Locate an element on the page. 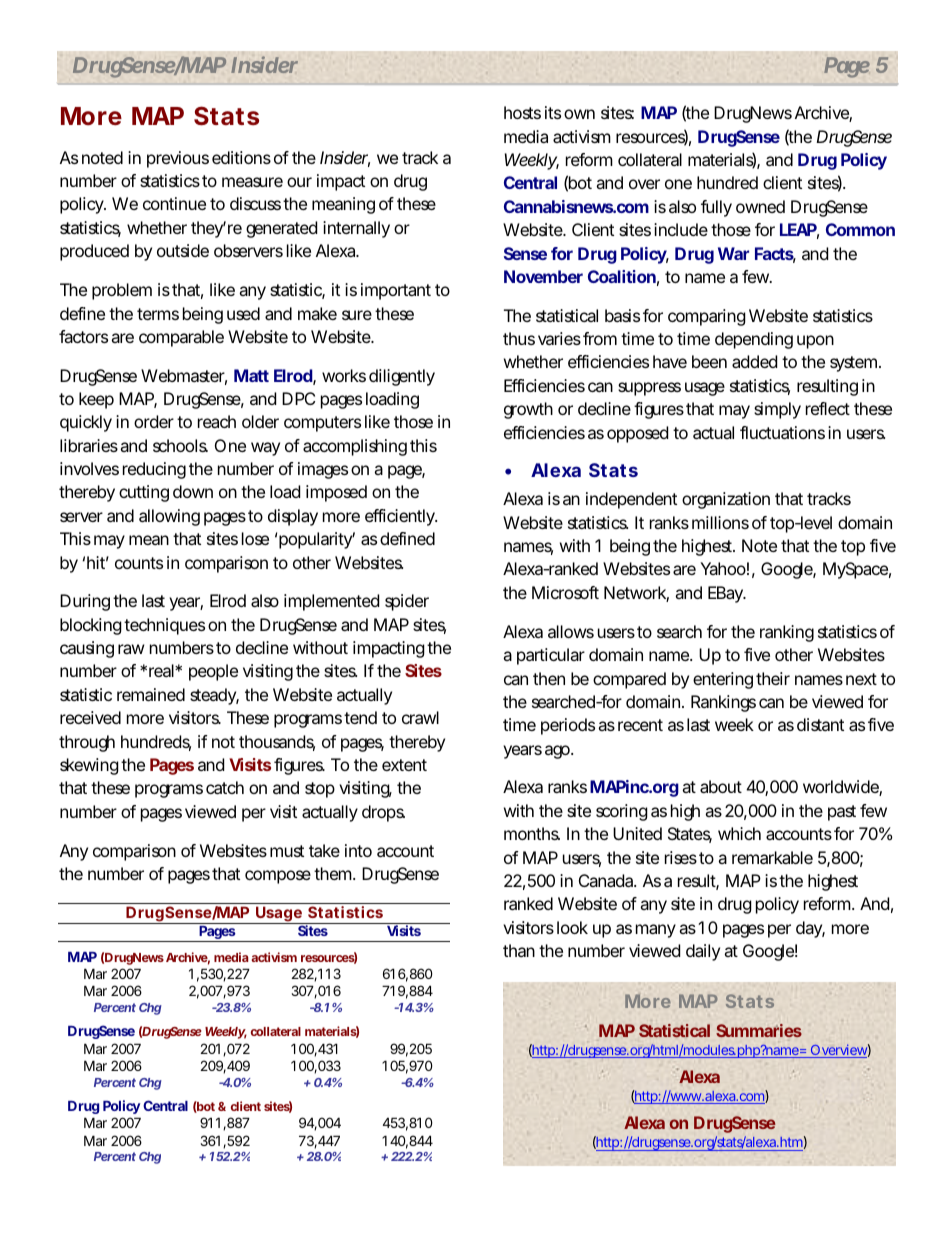  owned is located at coordinates (760, 206).
